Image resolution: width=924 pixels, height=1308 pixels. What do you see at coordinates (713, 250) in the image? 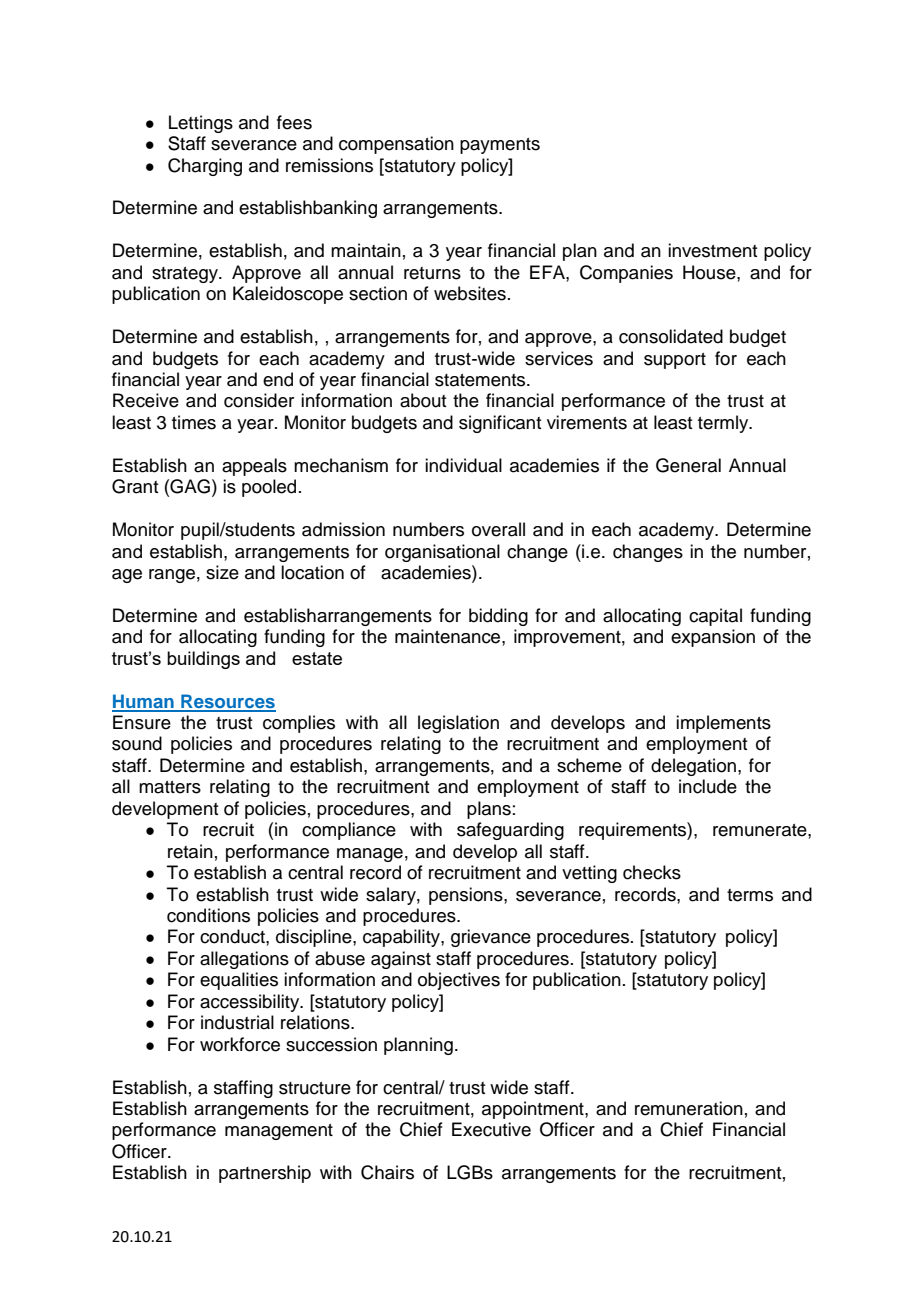
I see `investment` at bounding box center [713, 250].
